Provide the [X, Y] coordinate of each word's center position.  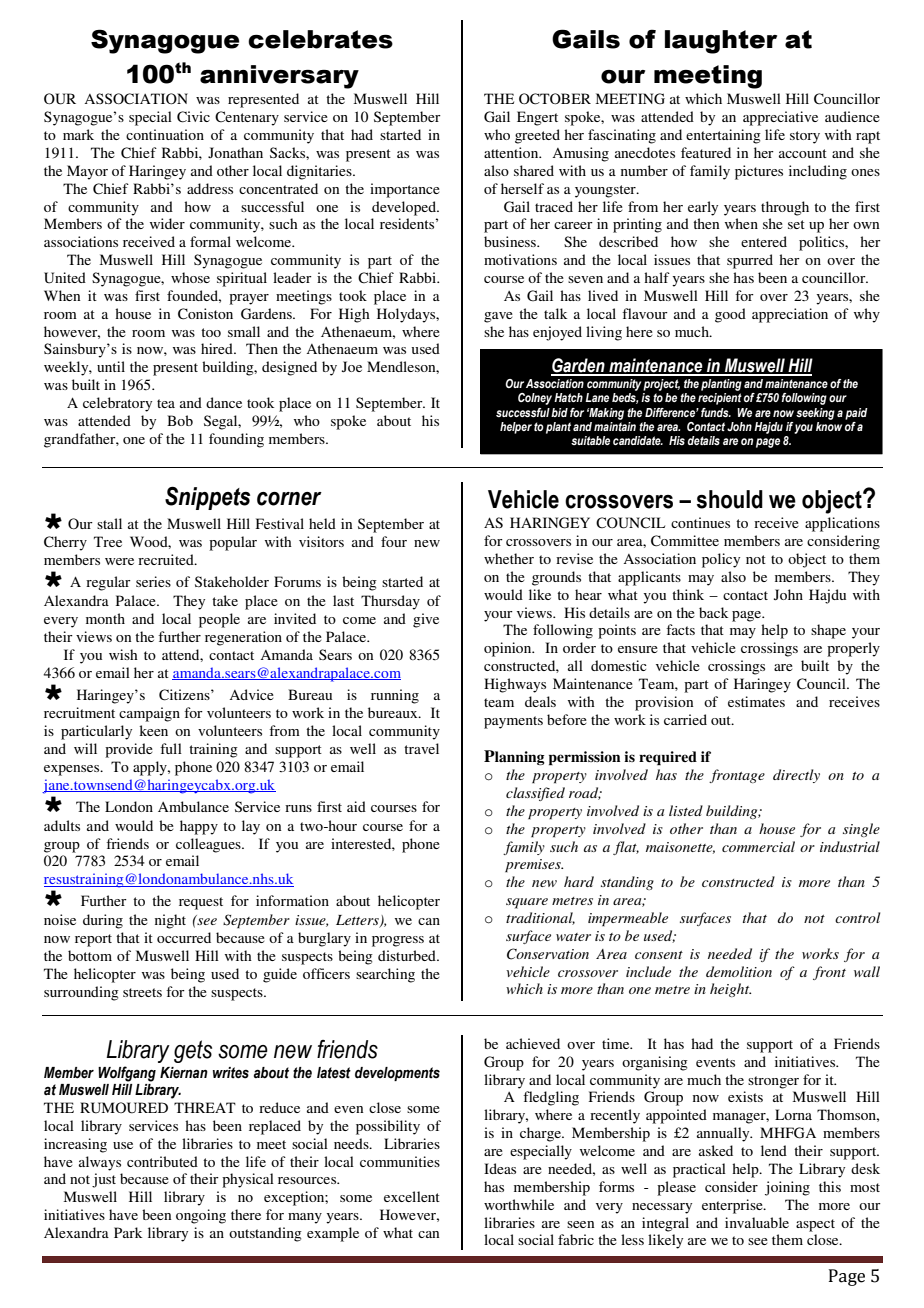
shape [828, 631]
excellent [412, 1196]
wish [123, 654]
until [111, 366]
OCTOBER [555, 99]
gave [498, 317]
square [527, 903]
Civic [193, 117]
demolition [739, 971]
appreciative [780, 118]
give [426, 620]
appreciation [790, 315]
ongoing [201, 1216]
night [170, 921]
